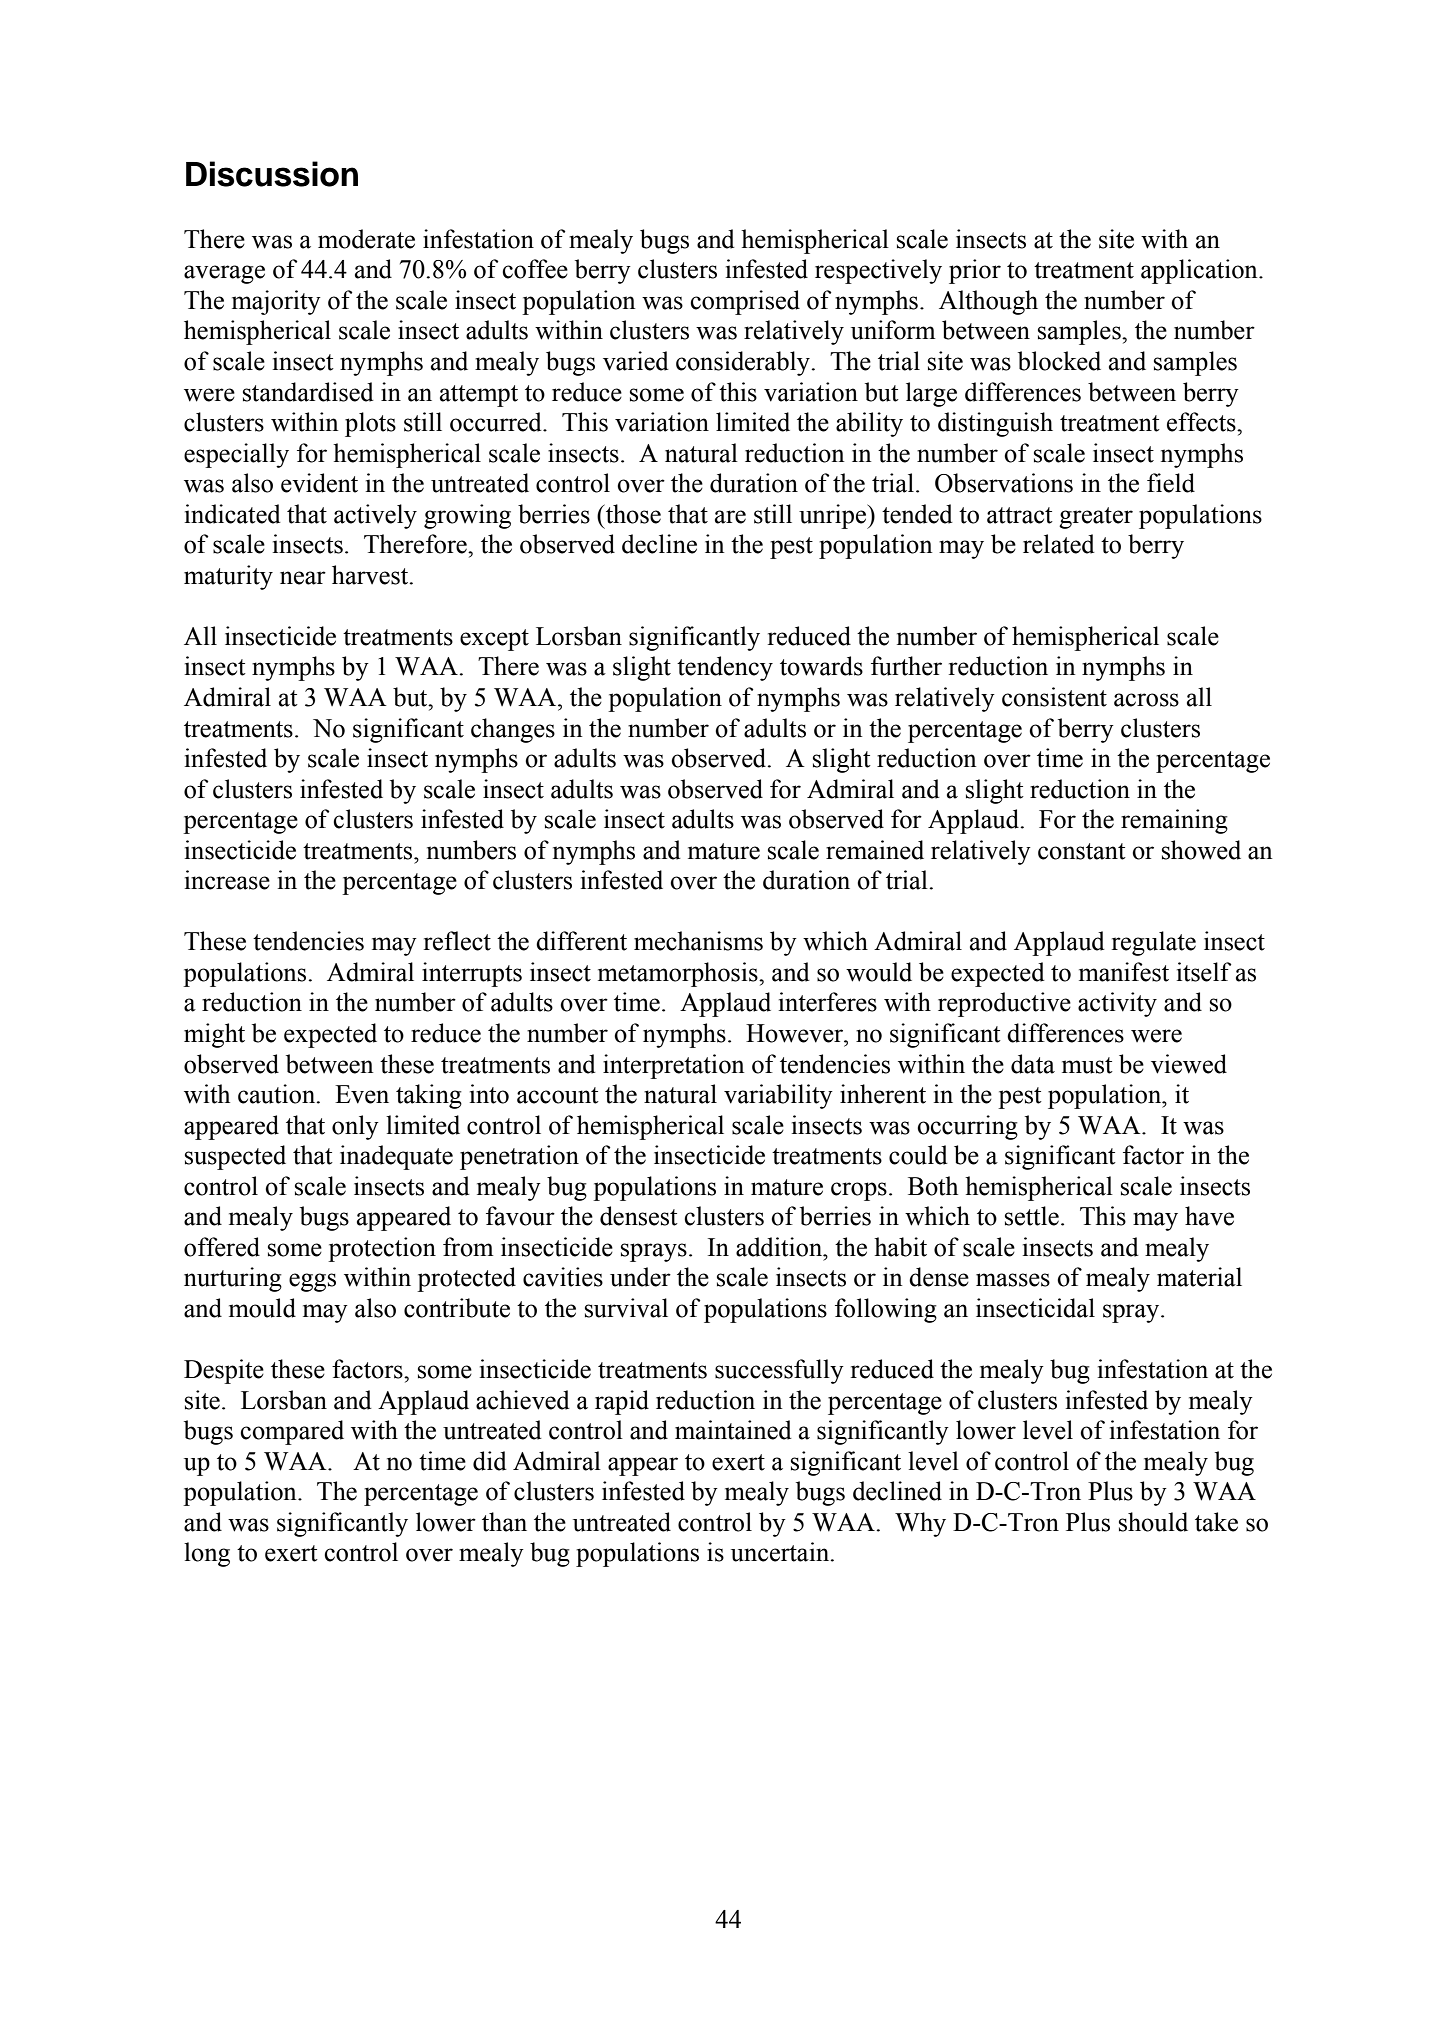 The width and height of the document is (1429, 2021). What do you see at coordinates (698, 941) in the document?
I see `mechanisms` at bounding box center [698, 941].
